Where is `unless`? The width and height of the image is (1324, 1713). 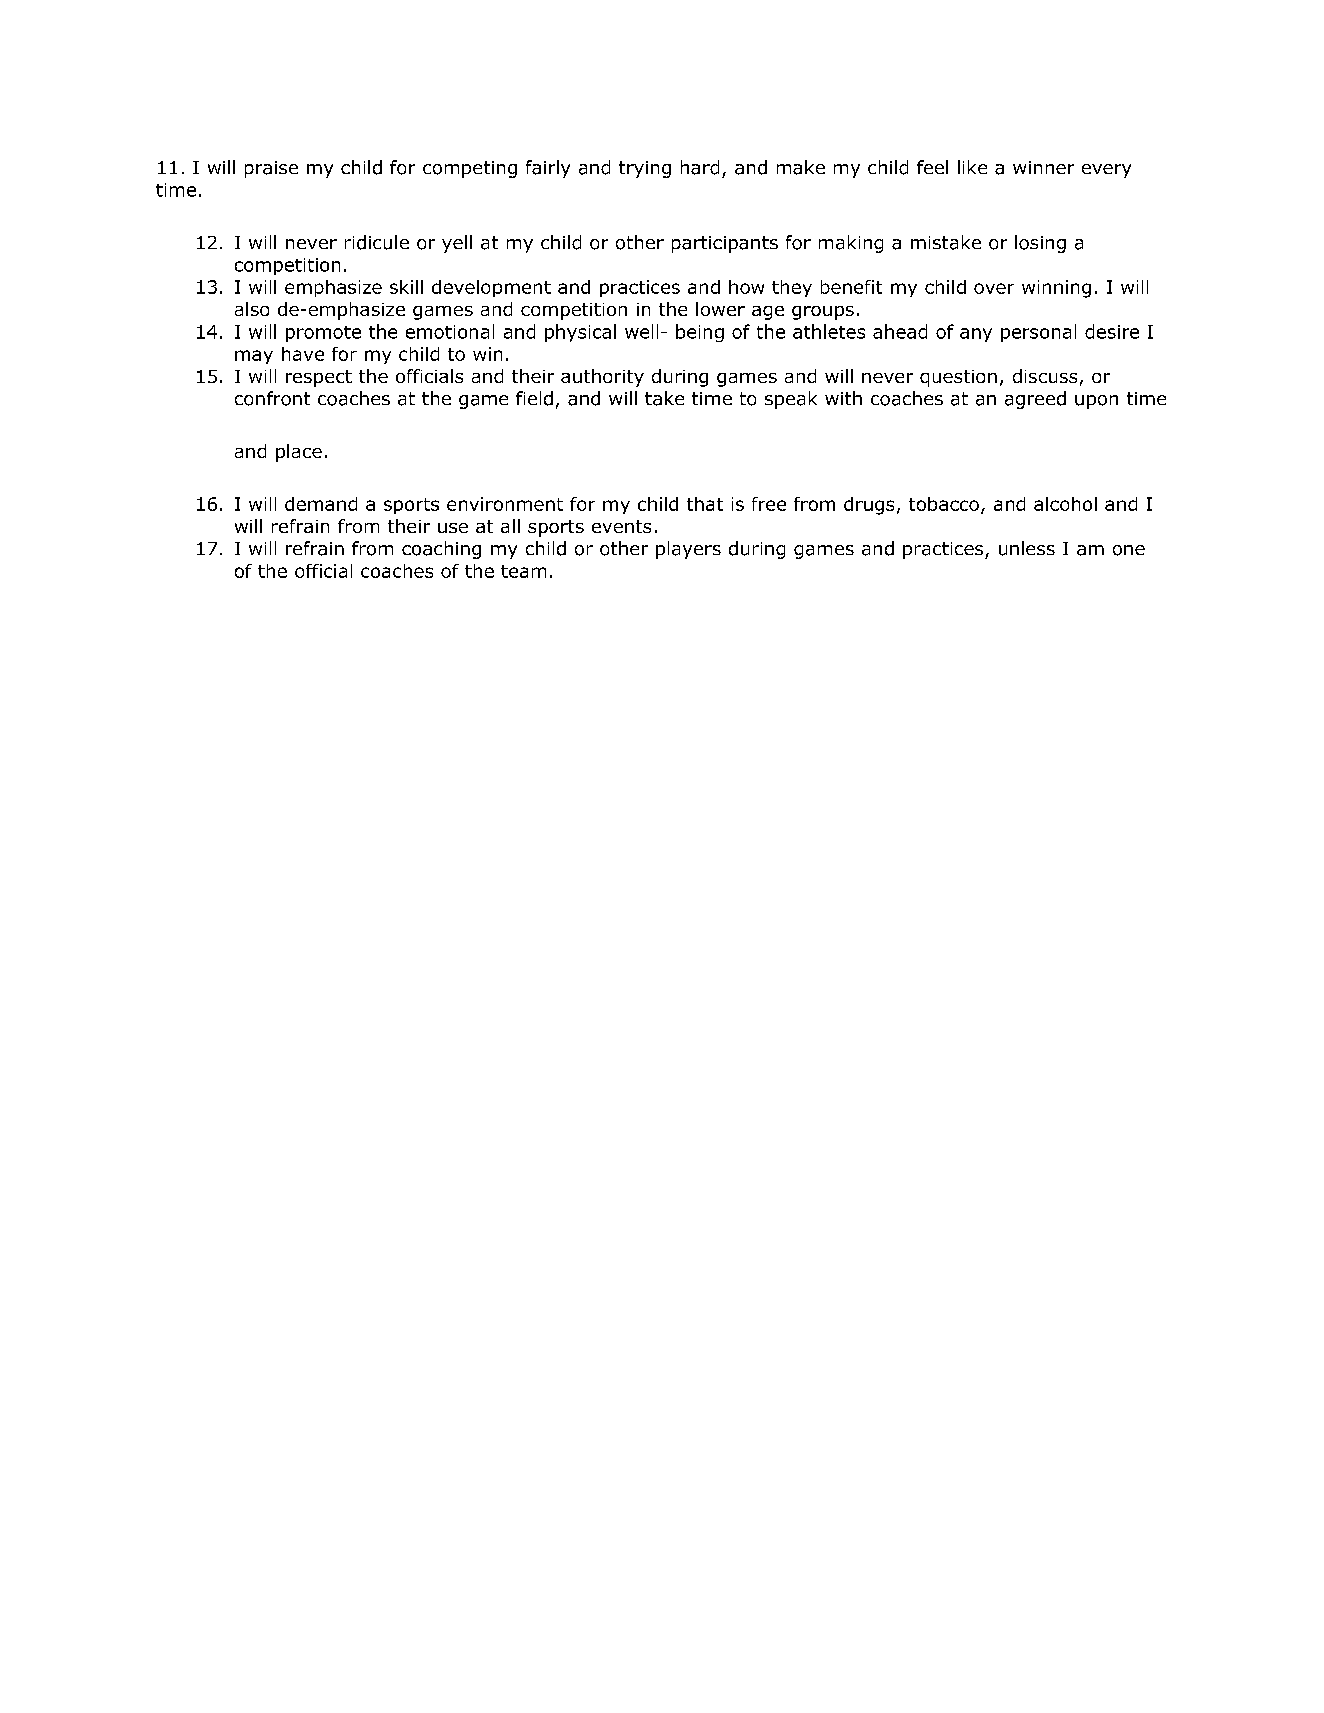 unless is located at coordinates (1027, 548).
